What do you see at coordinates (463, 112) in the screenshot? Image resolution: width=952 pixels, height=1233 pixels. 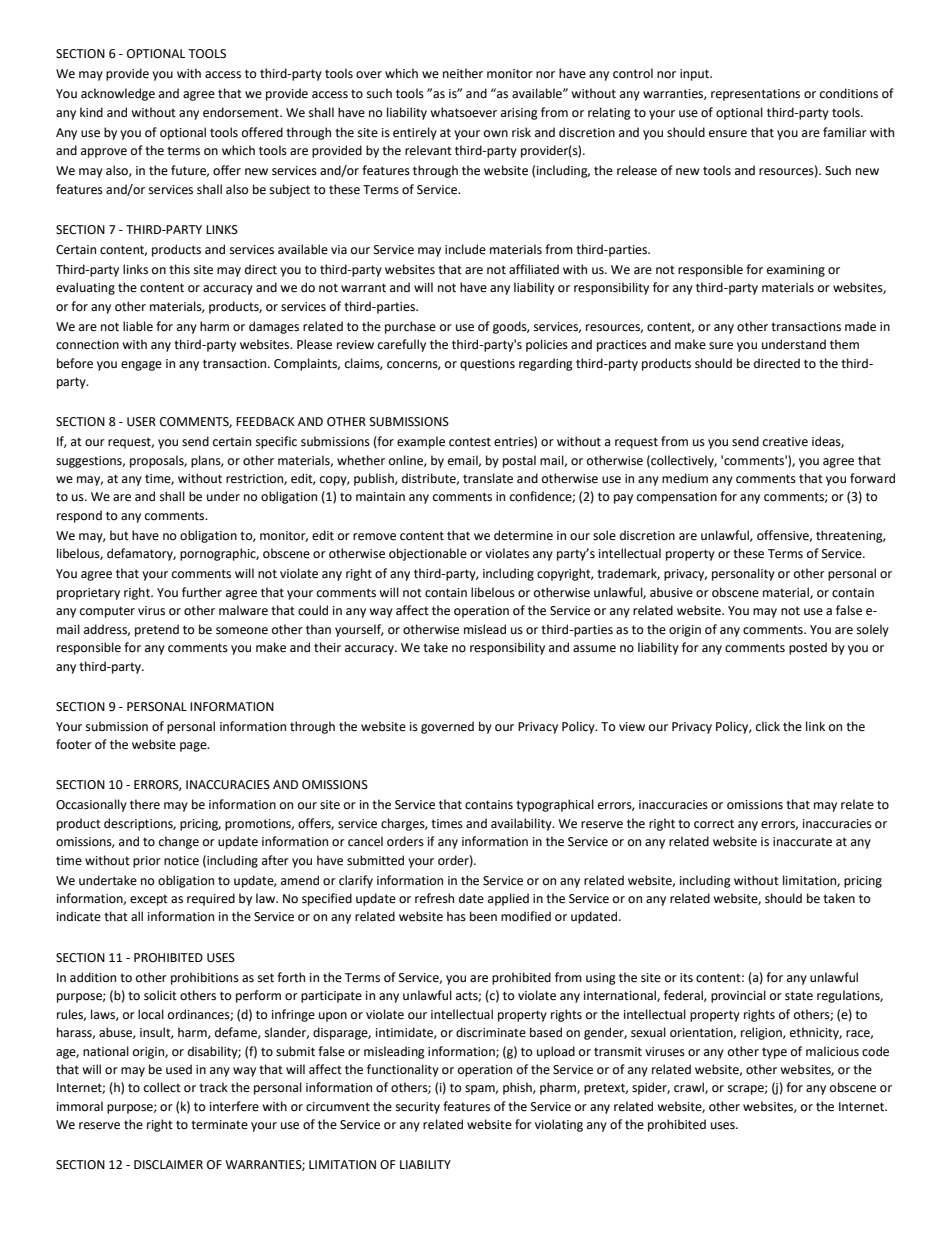 I see `whatsoever` at bounding box center [463, 112].
